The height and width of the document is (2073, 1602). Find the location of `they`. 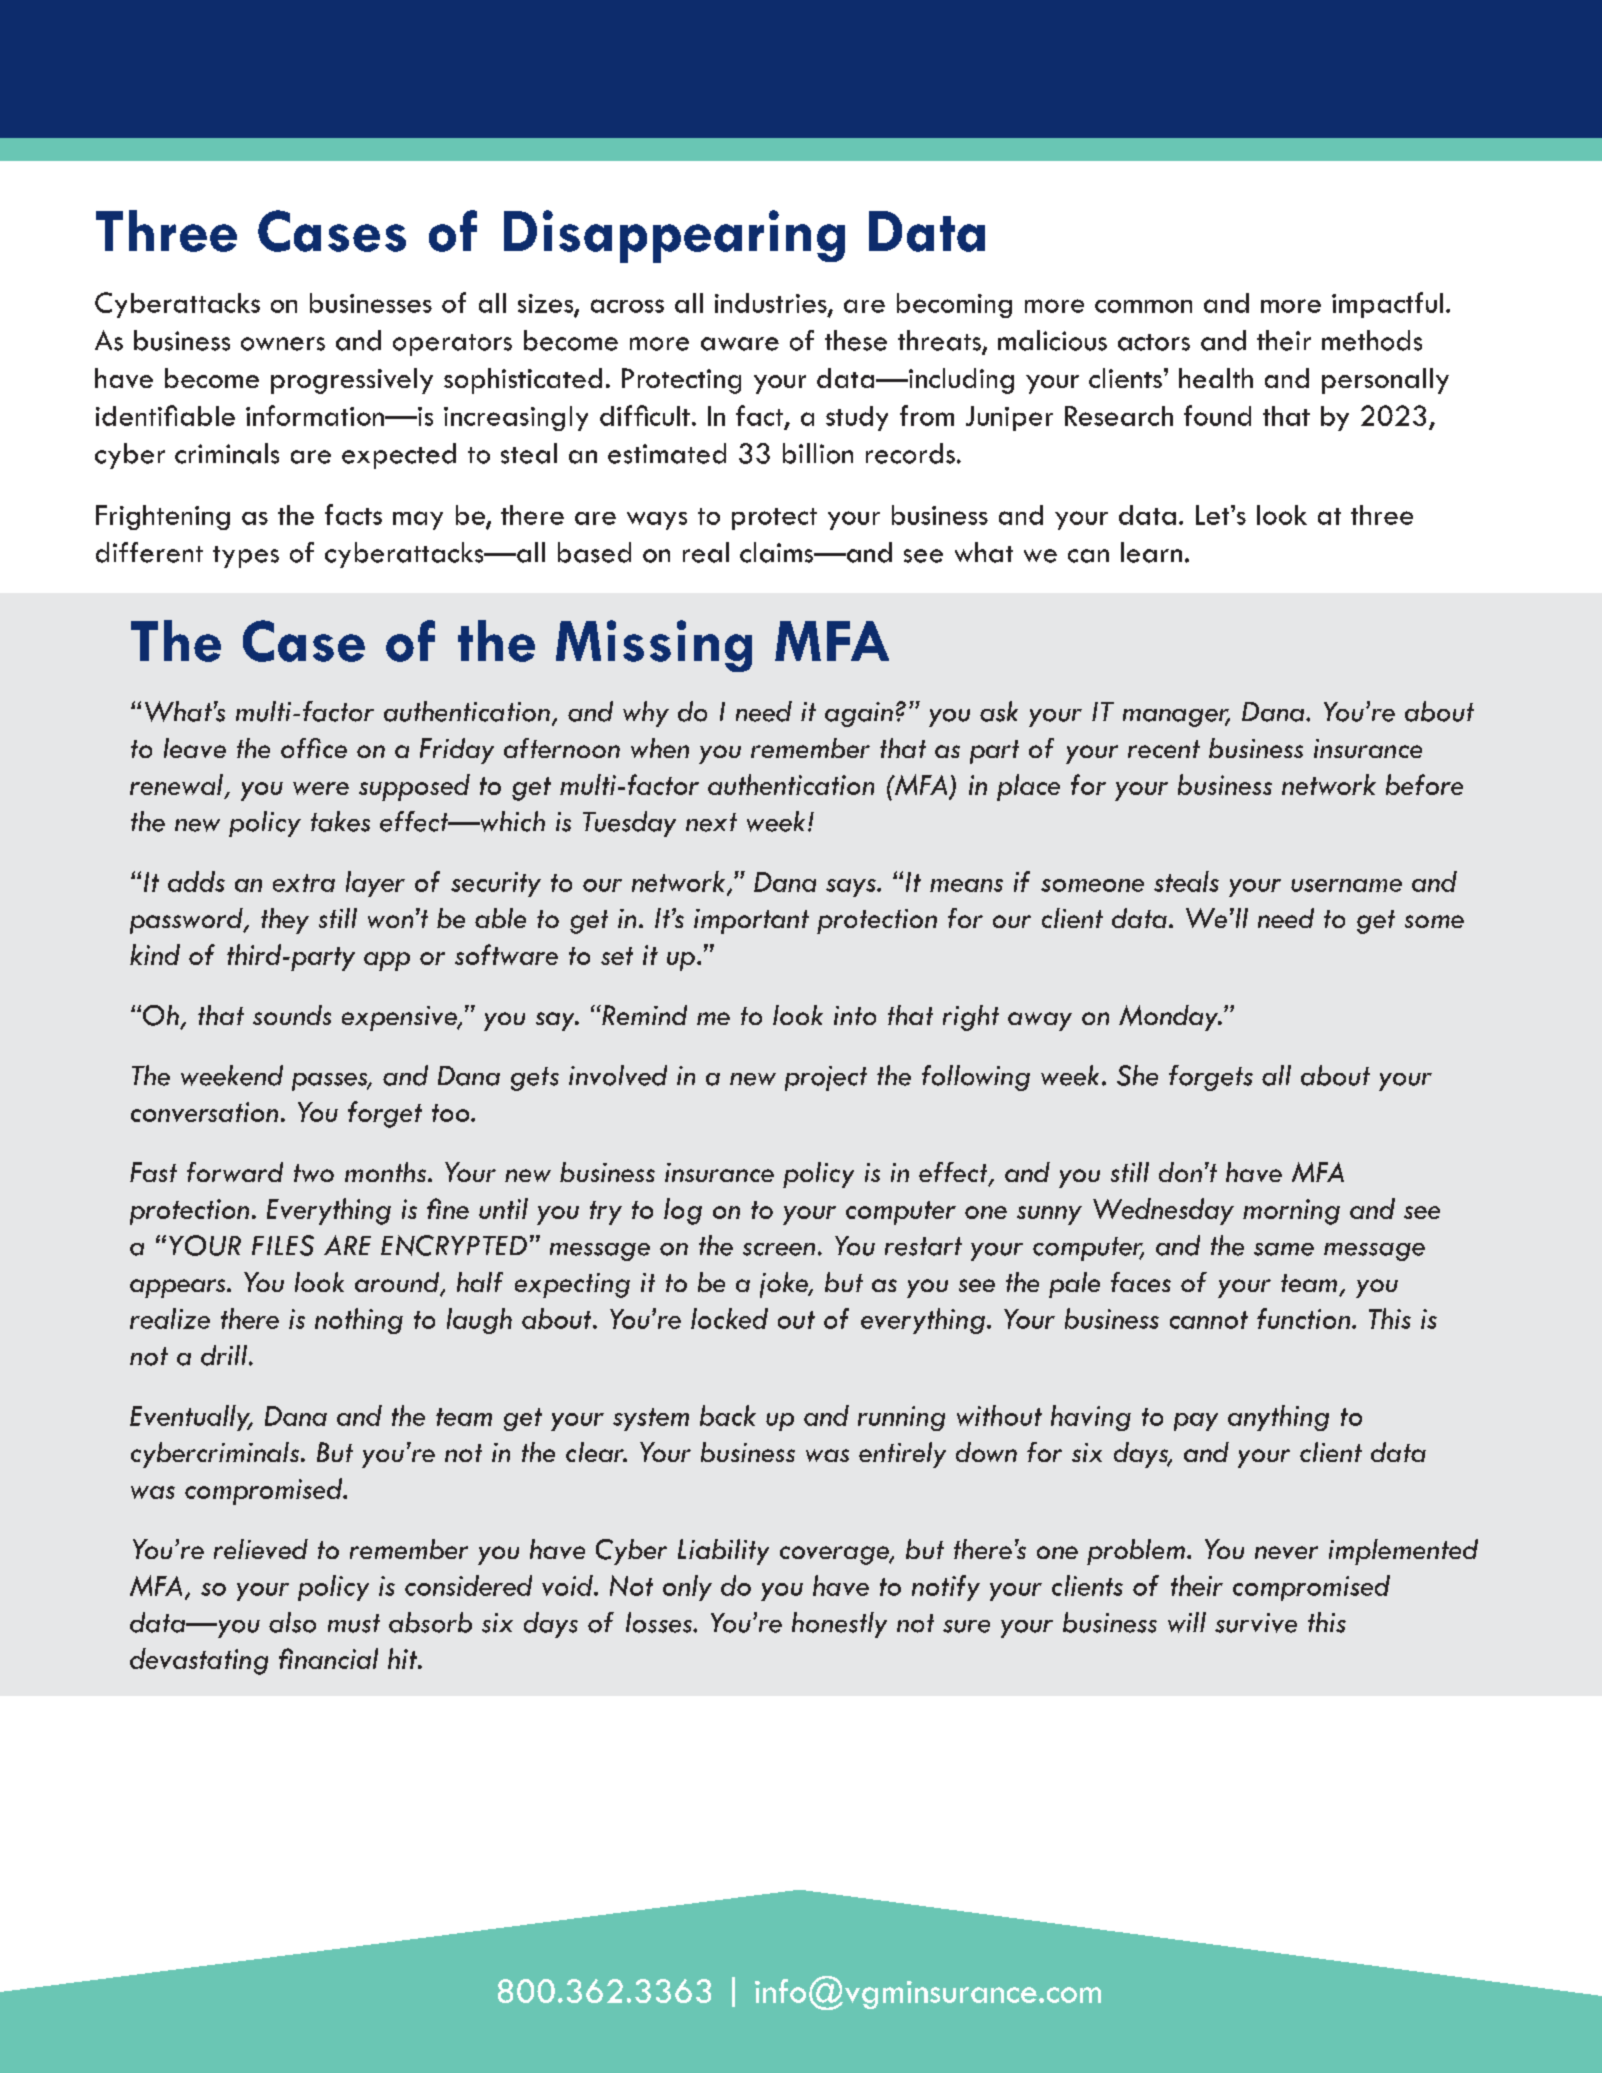

they is located at coordinates (285, 921).
